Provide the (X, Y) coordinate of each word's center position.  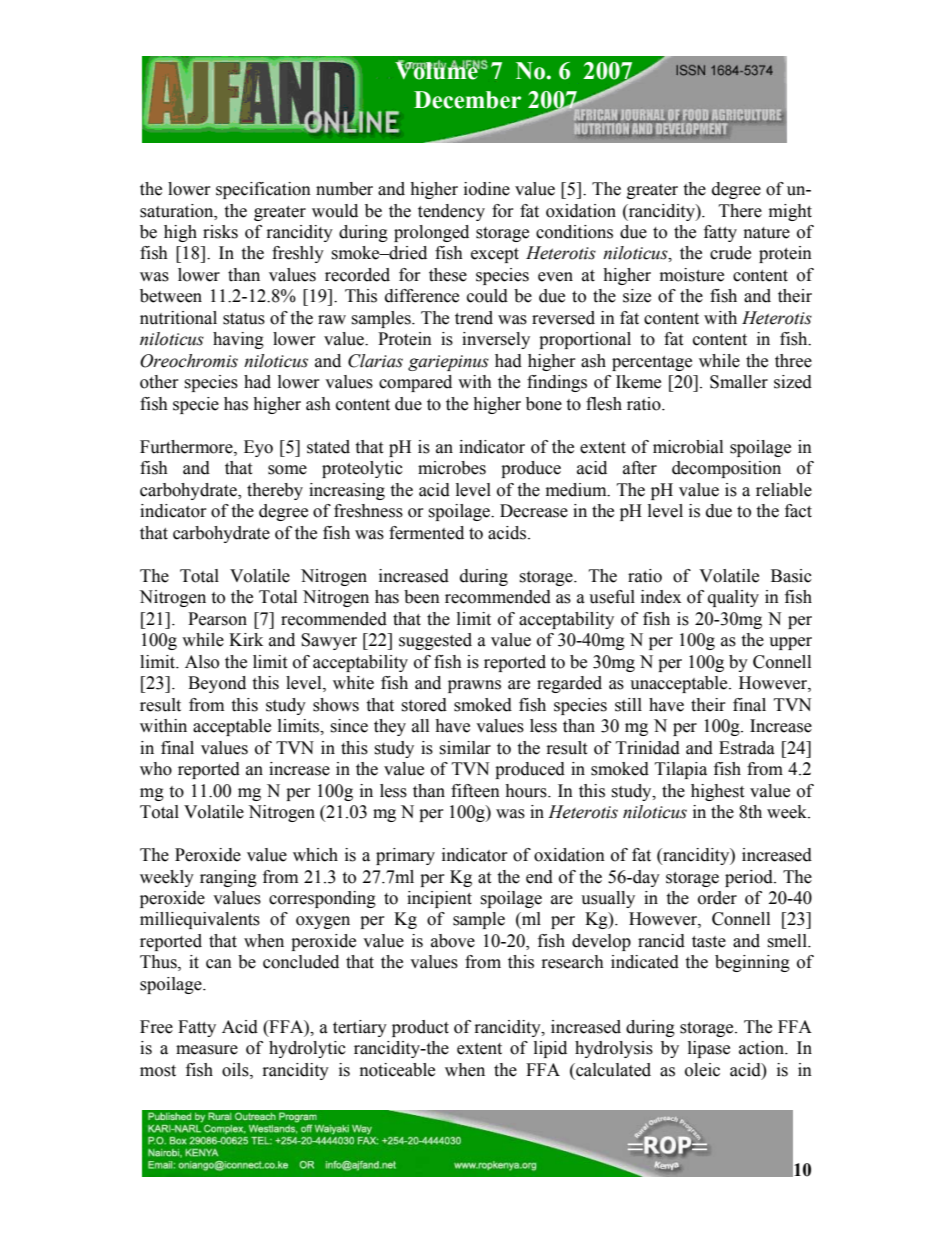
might (790, 212)
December (467, 100)
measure (207, 1050)
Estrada (747, 748)
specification (263, 190)
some (287, 470)
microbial (688, 447)
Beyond (217, 684)
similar (465, 748)
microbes (452, 468)
